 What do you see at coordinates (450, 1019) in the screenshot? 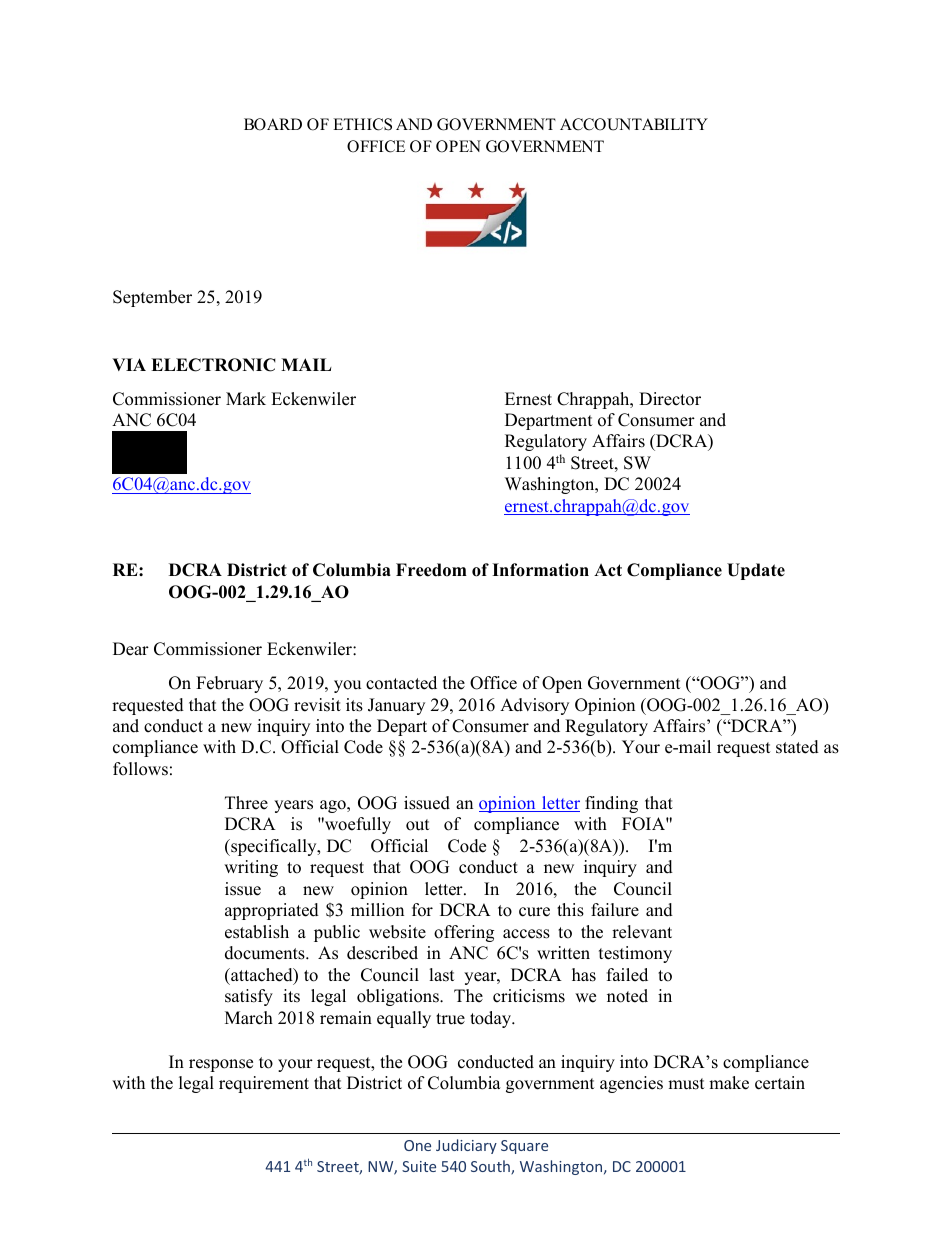
I see `true` at bounding box center [450, 1019].
